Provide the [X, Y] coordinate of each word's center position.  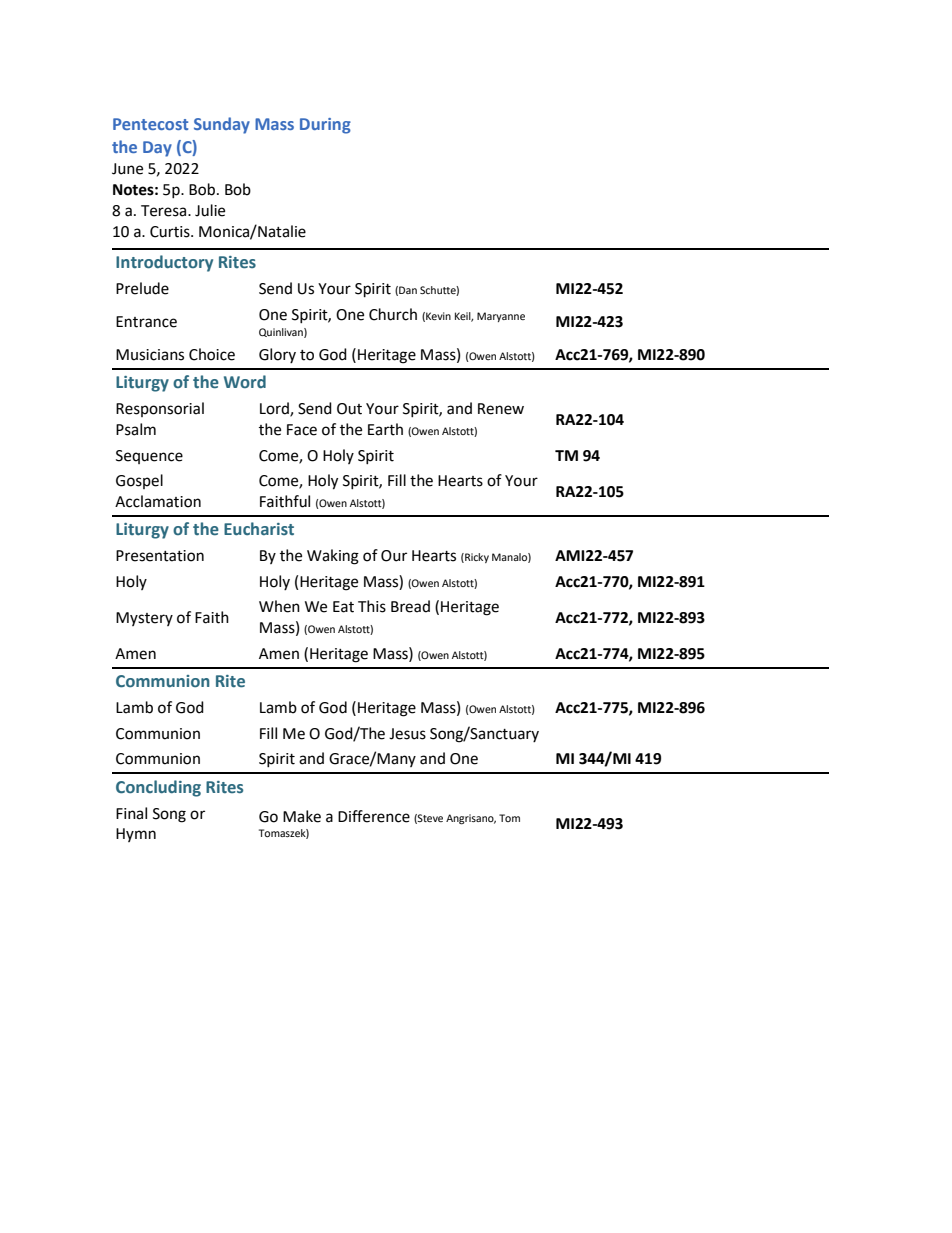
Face [302, 430]
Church [393, 314]
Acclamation [158, 501]
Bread [410, 606]
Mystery [144, 619]
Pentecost [150, 124]
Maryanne [501, 317]
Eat [343, 607]
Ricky [476, 558]
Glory [277, 355]
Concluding [158, 788]
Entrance [146, 322]
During [325, 126]
